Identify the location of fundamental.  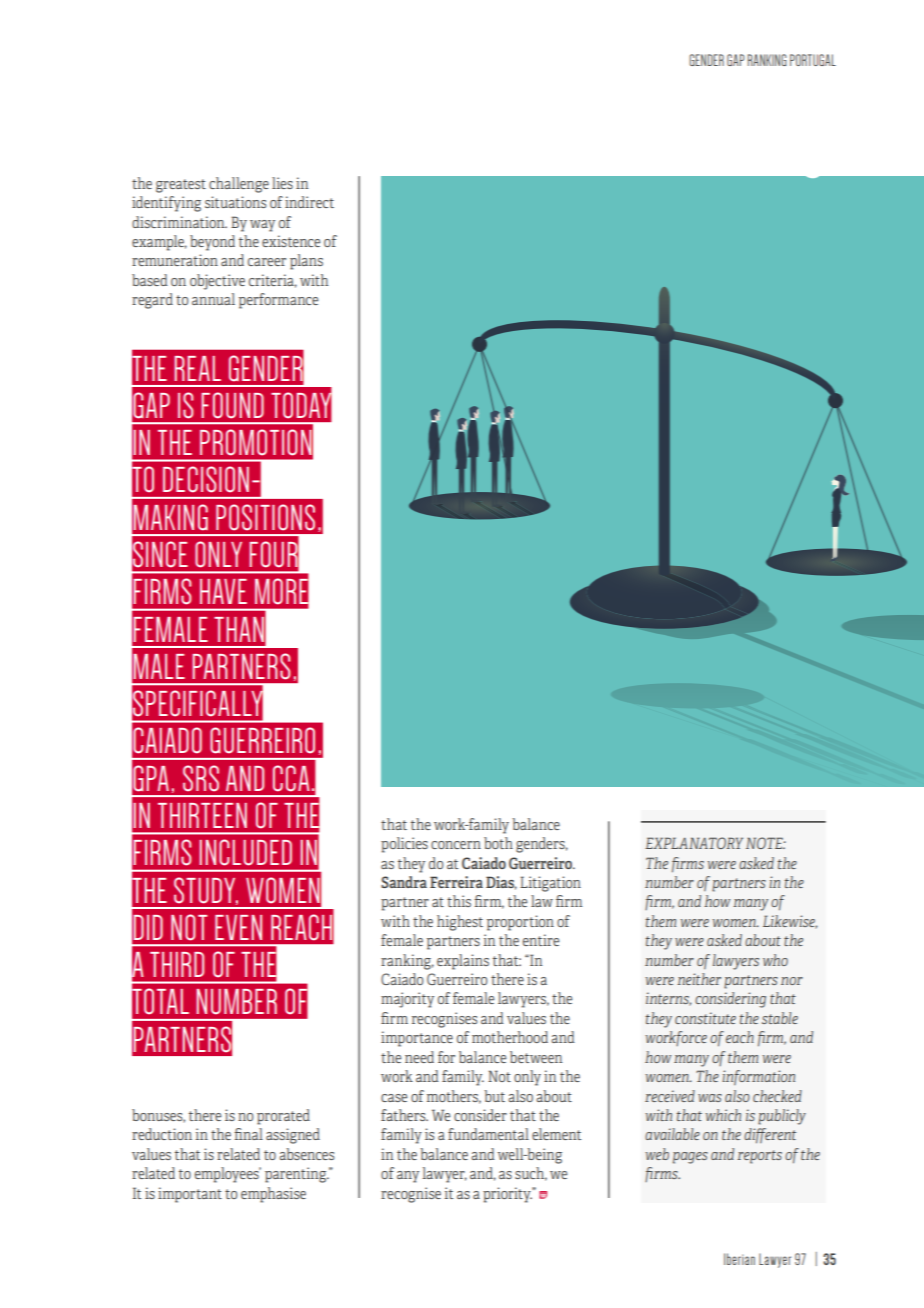
(488, 1134).
